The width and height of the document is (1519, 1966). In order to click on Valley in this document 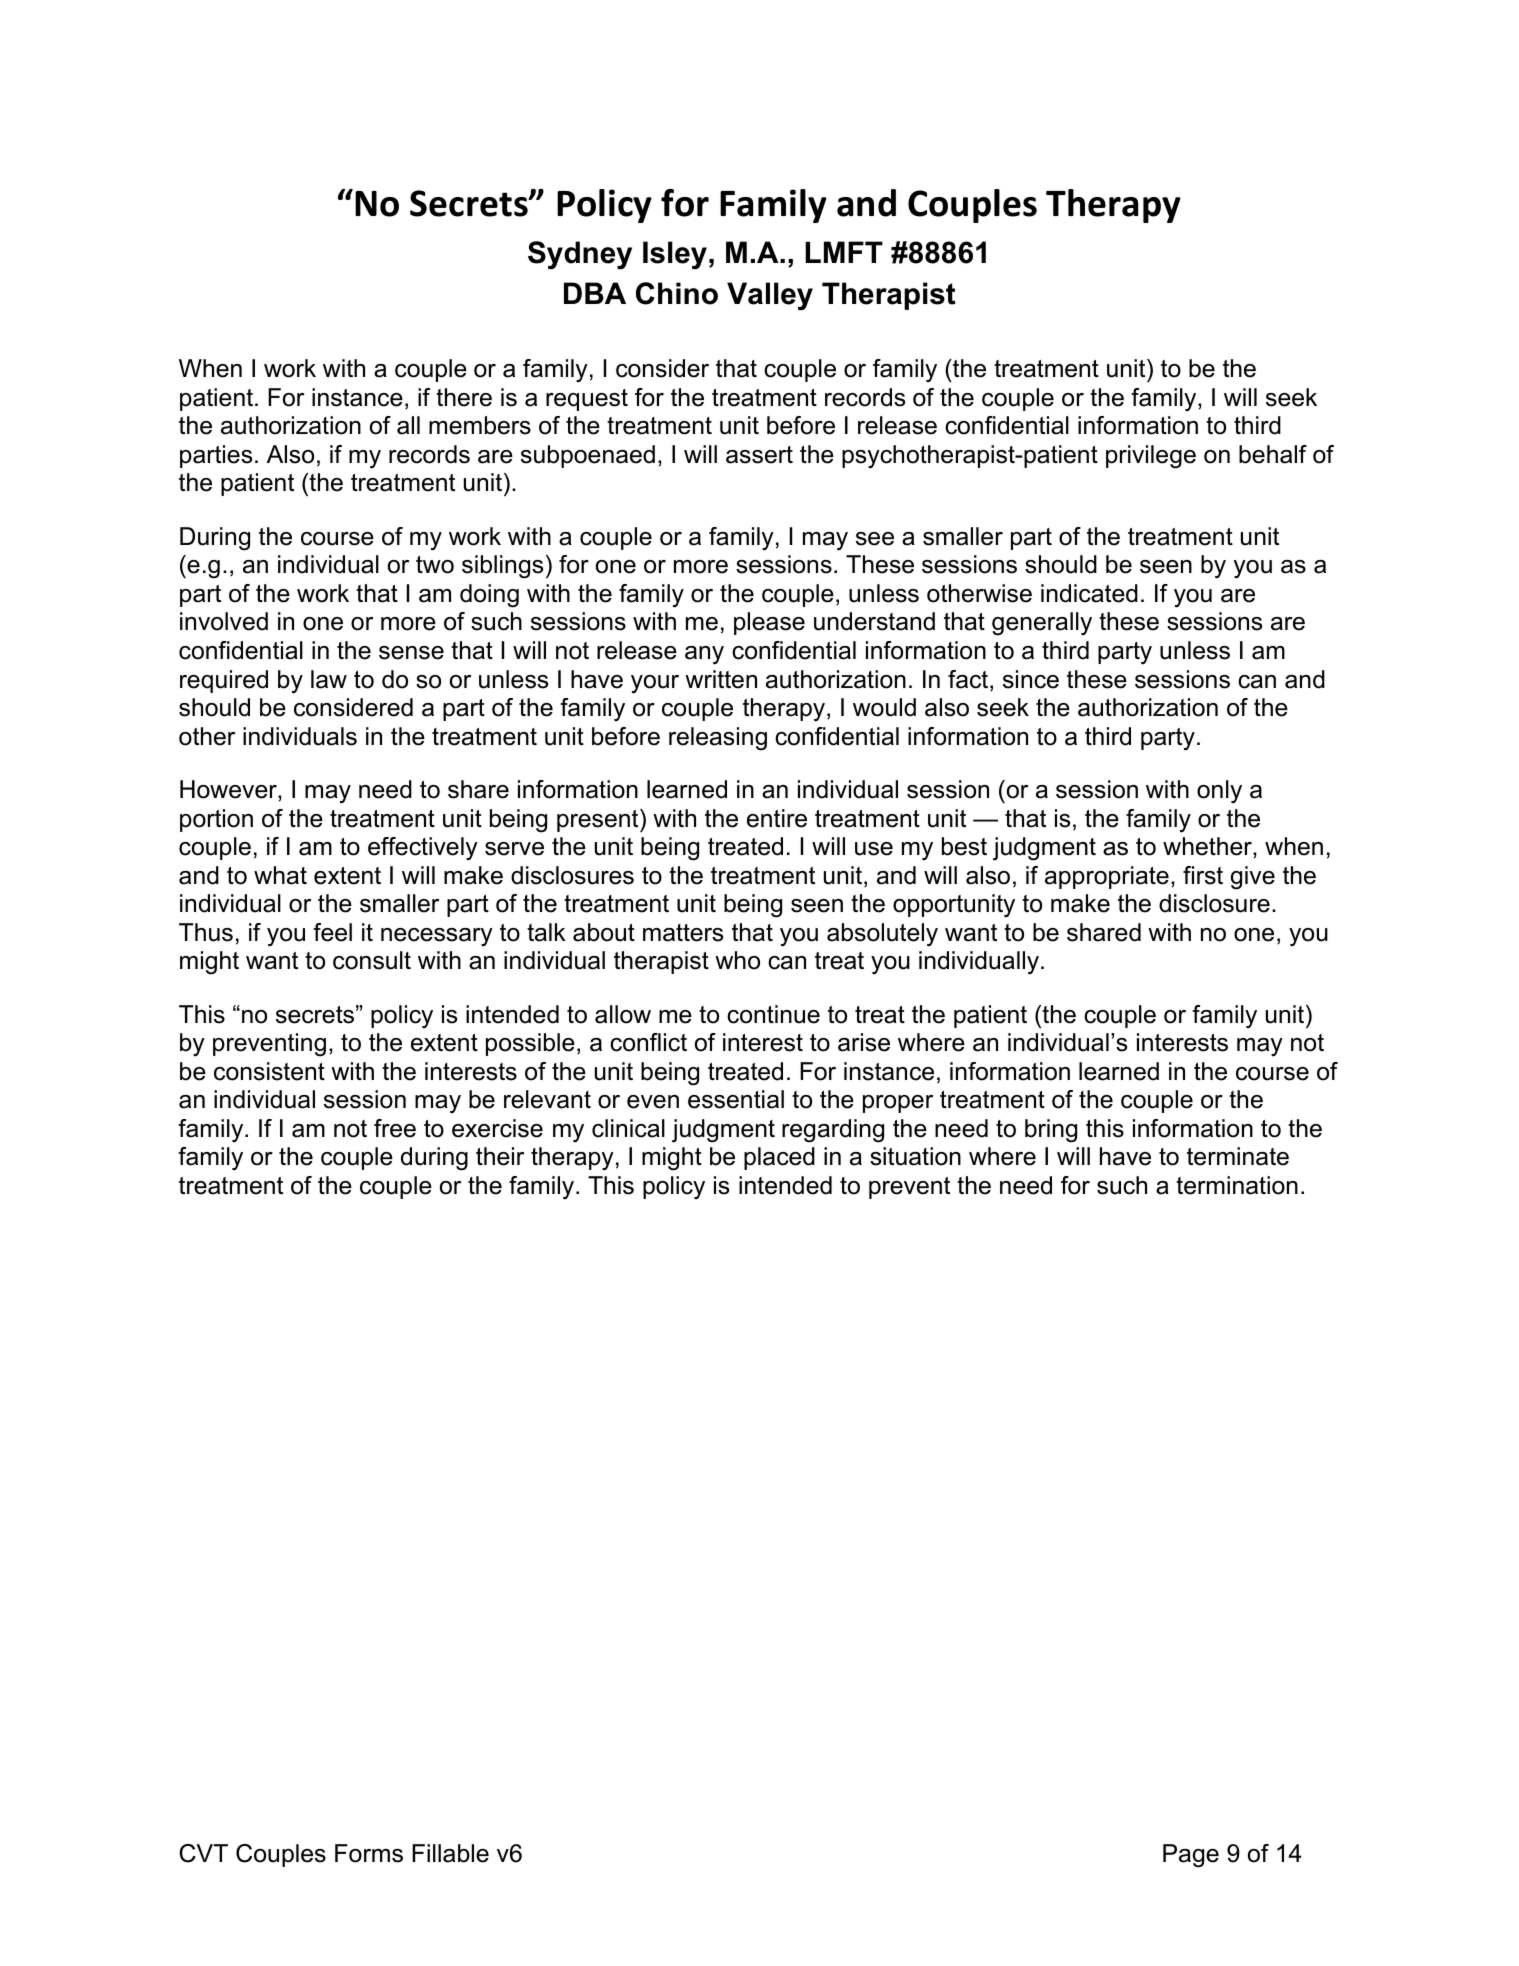, I will do `click(770, 296)`.
